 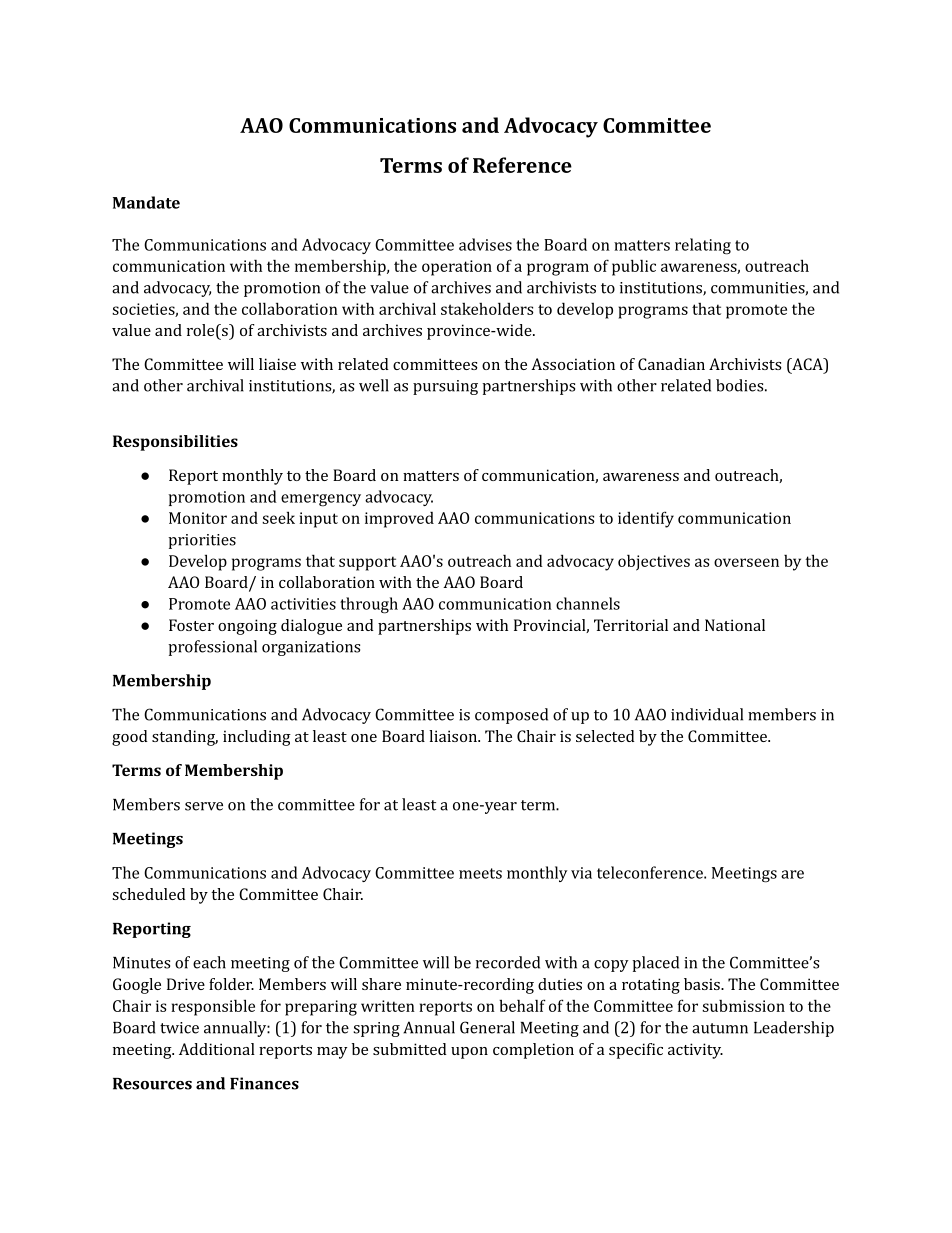 I want to click on Foster, so click(x=191, y=625).
